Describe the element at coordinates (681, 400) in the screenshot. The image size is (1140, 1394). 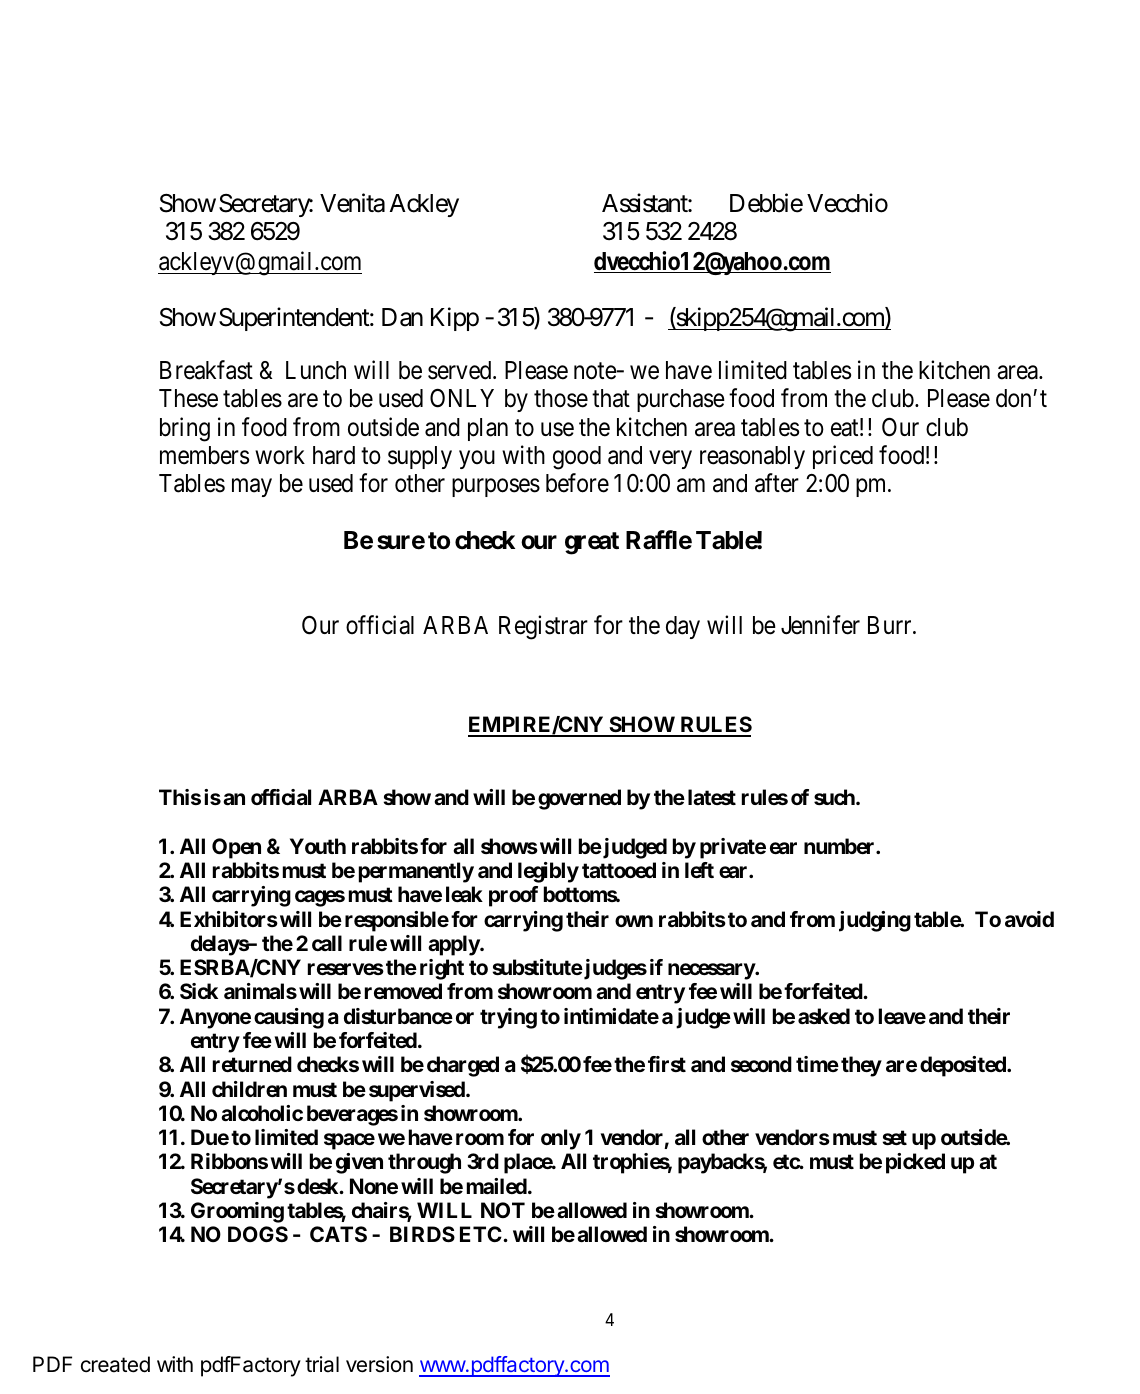
I see `purchase` at that location.
